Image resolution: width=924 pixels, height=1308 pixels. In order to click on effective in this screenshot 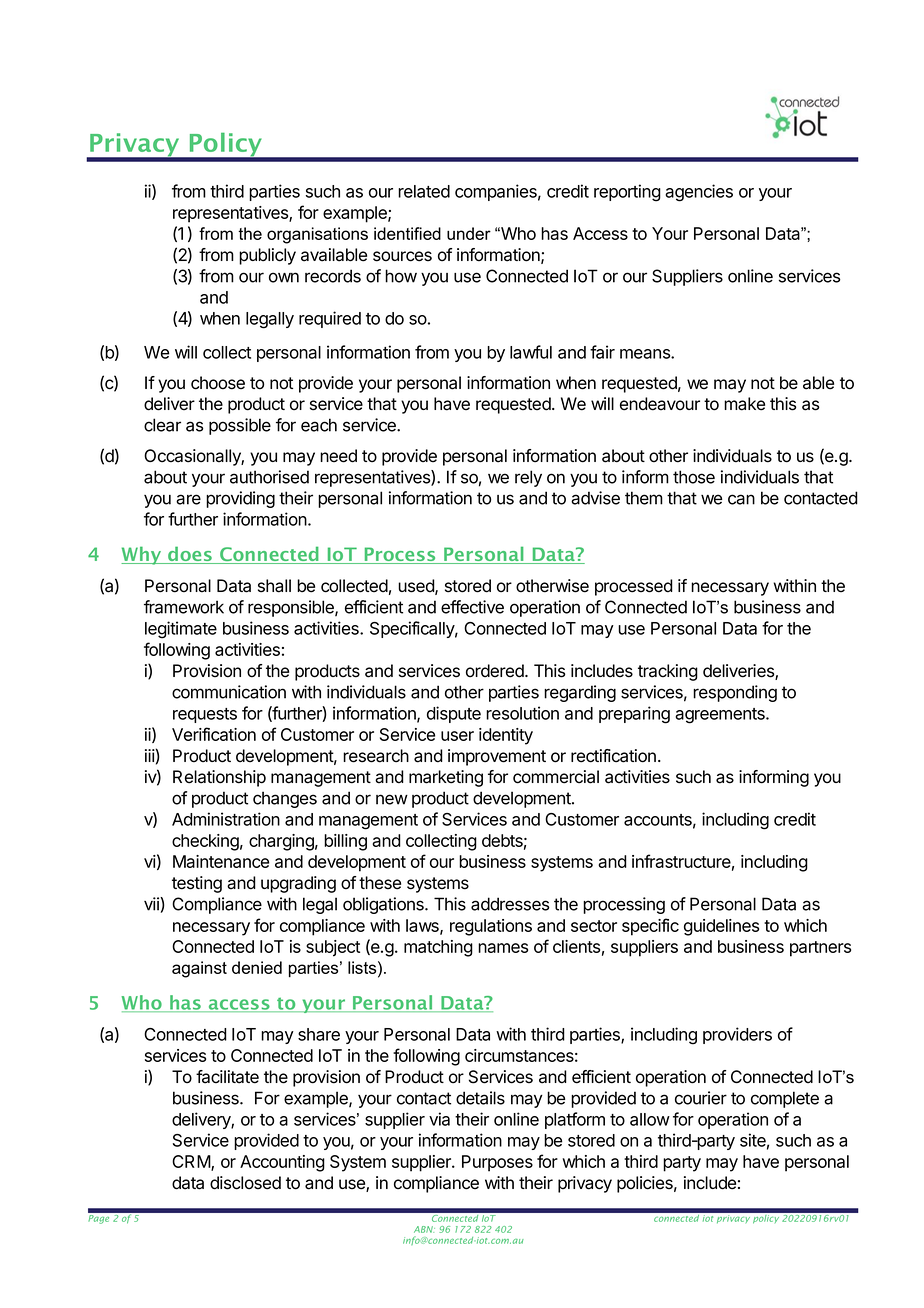, I will do `click(472, 607)`.
